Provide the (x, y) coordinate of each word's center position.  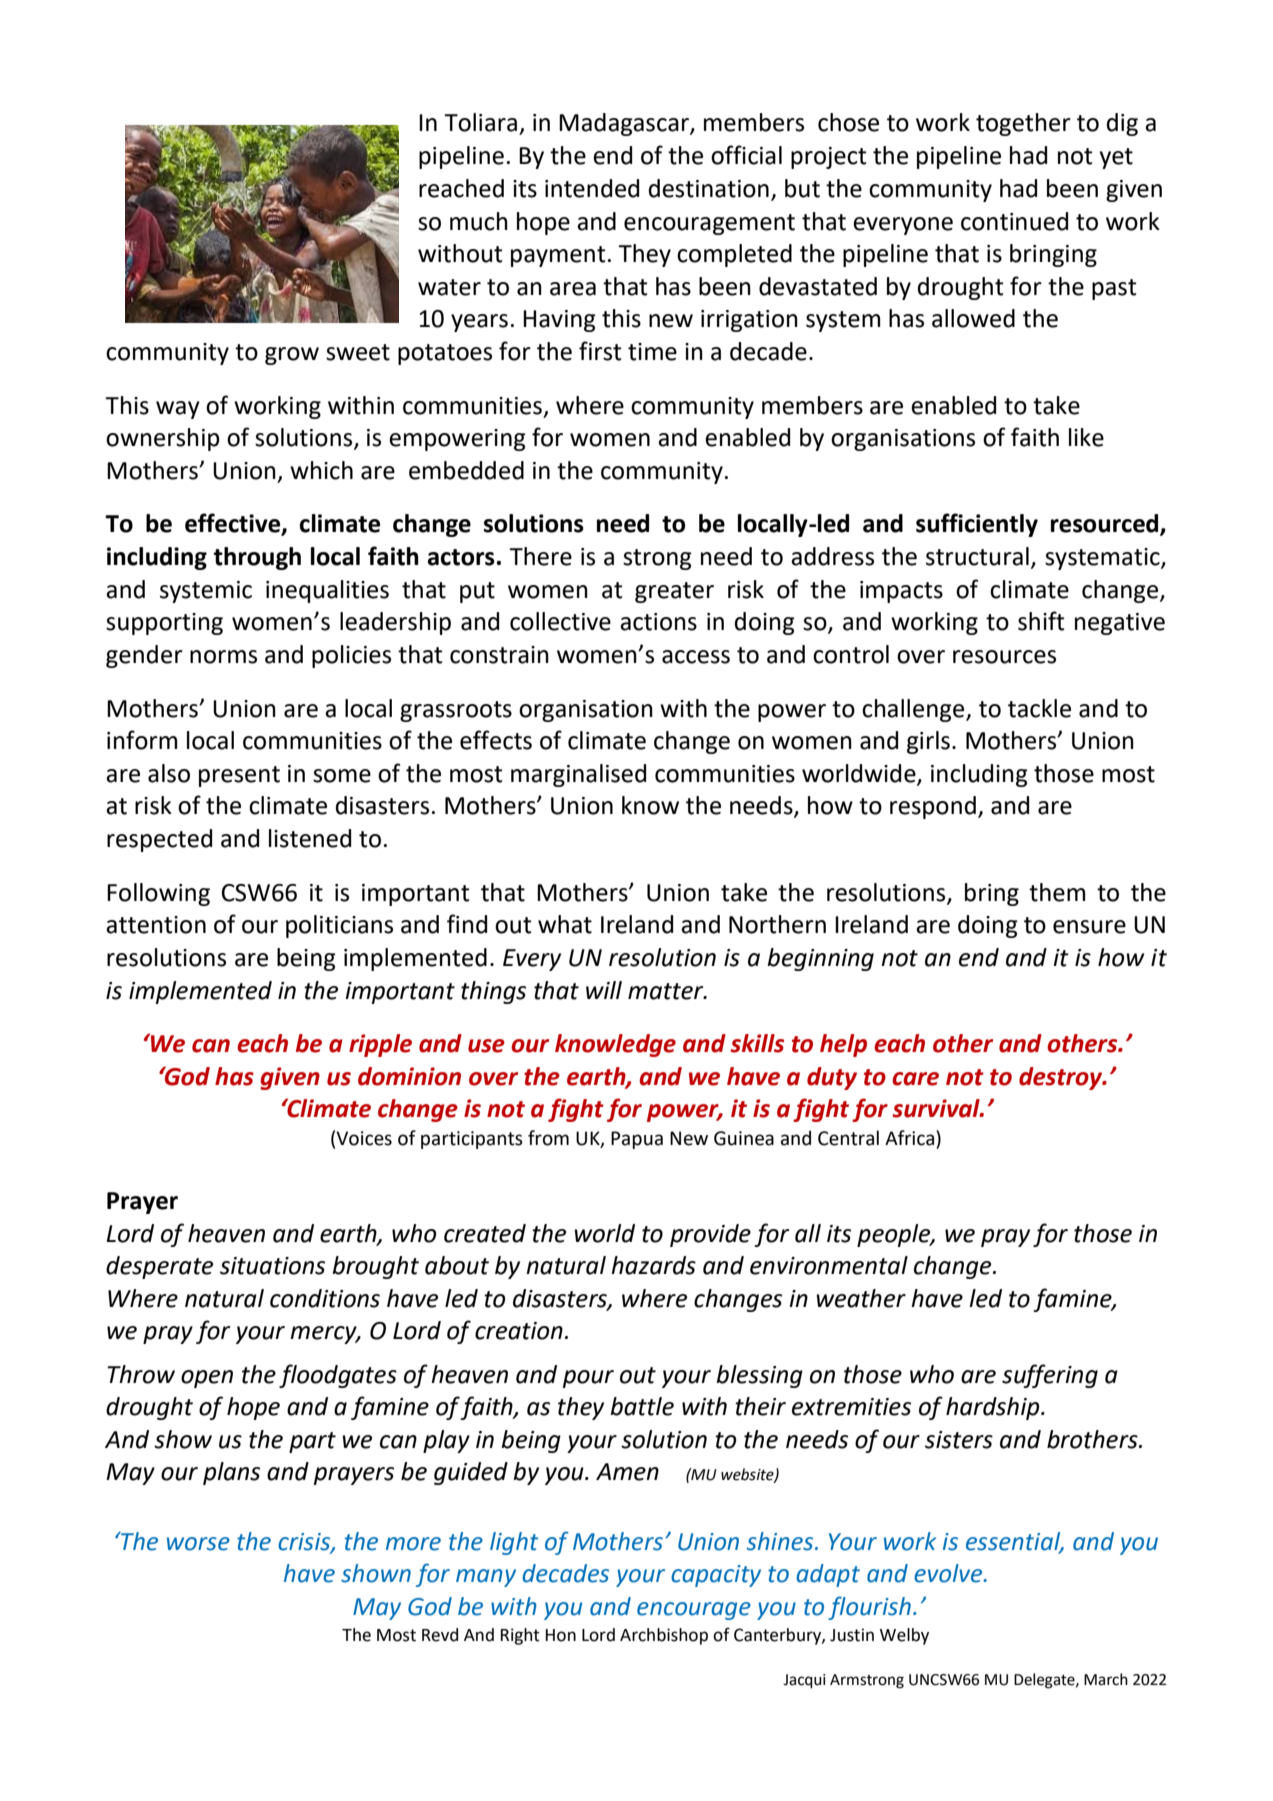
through (257, 558)
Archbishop (664, 1636)
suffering (1050, 1376)
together (1023, 124)
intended (592, 188)
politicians (339, 926)
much (479, 221)
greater (674, 592)
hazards (653, 1265)
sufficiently (977, 525)
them (1057, 892)
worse (198, 1544)
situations (272, 1266)
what (565, 924)
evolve (949, 1573)
